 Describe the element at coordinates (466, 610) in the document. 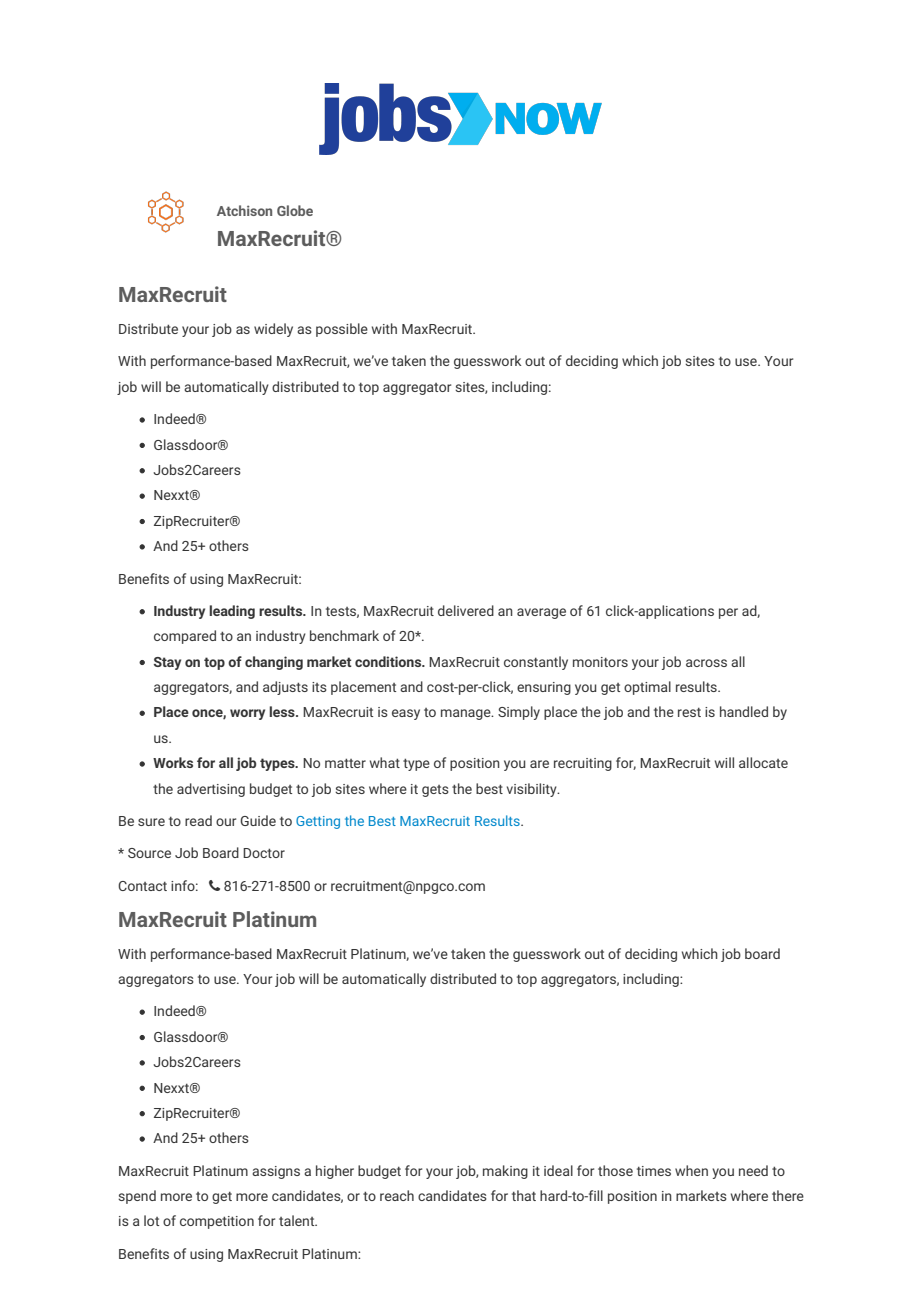

I see `delivered` at that location.
